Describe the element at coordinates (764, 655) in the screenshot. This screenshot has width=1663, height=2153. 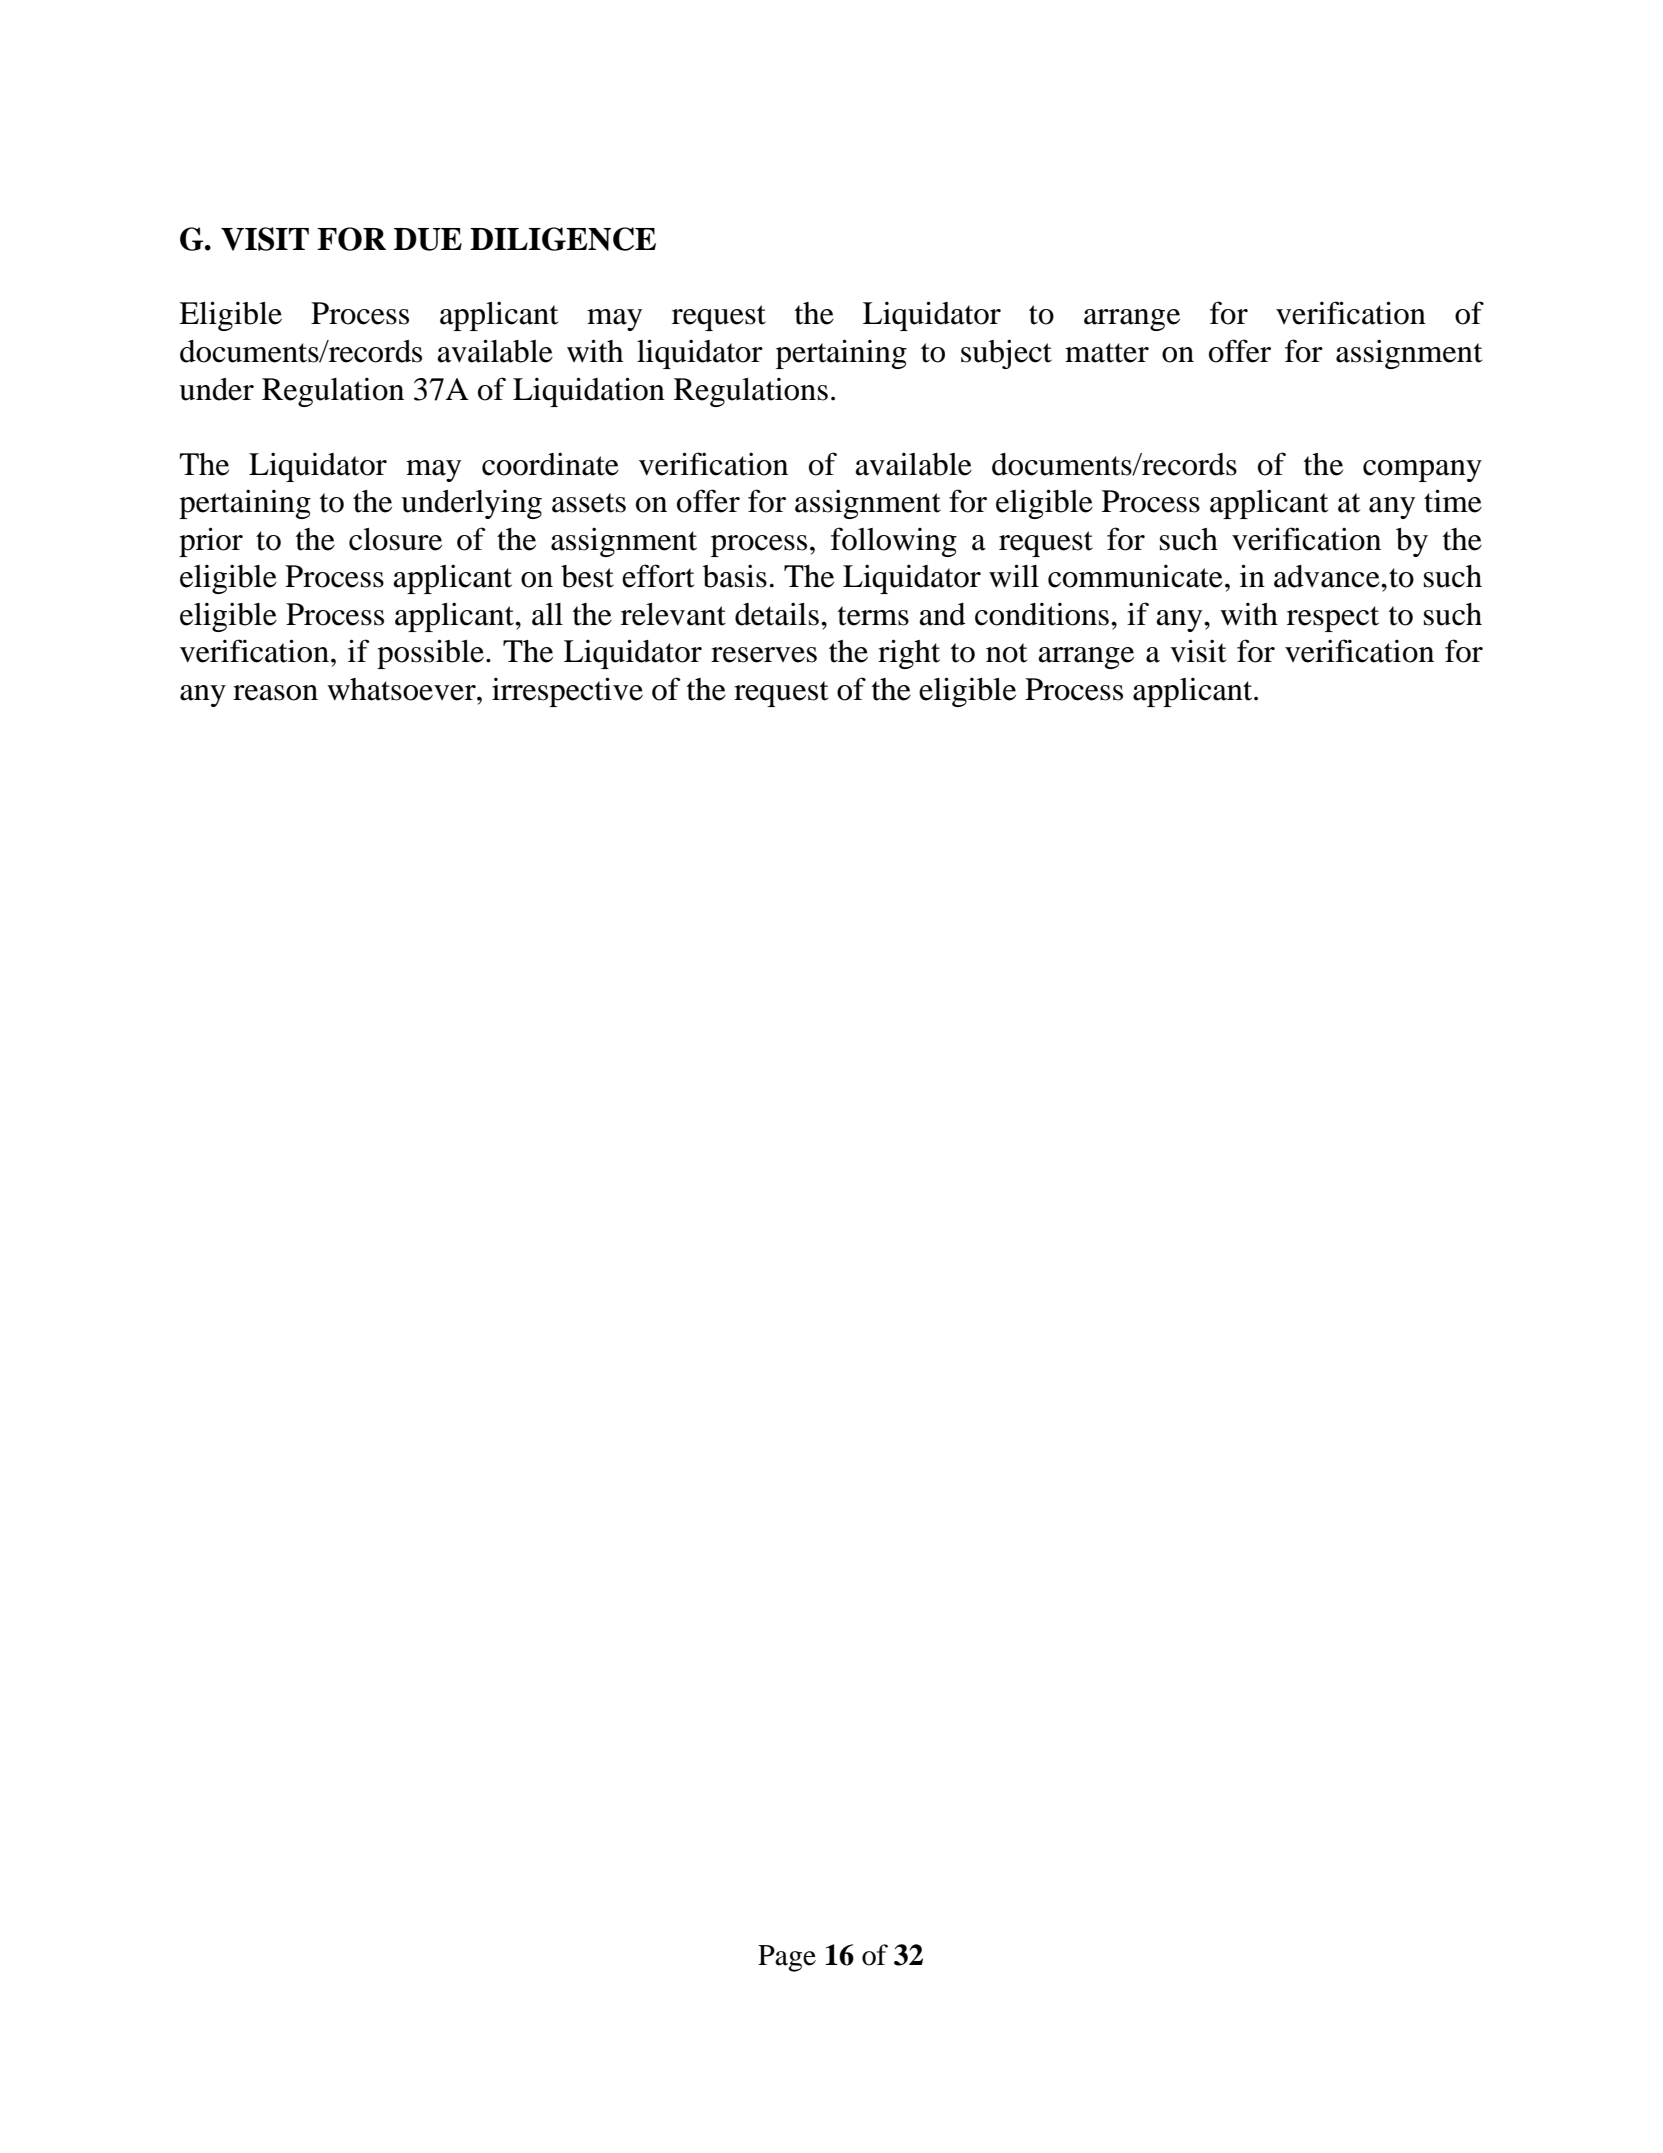
I see `reserves` at that location.
